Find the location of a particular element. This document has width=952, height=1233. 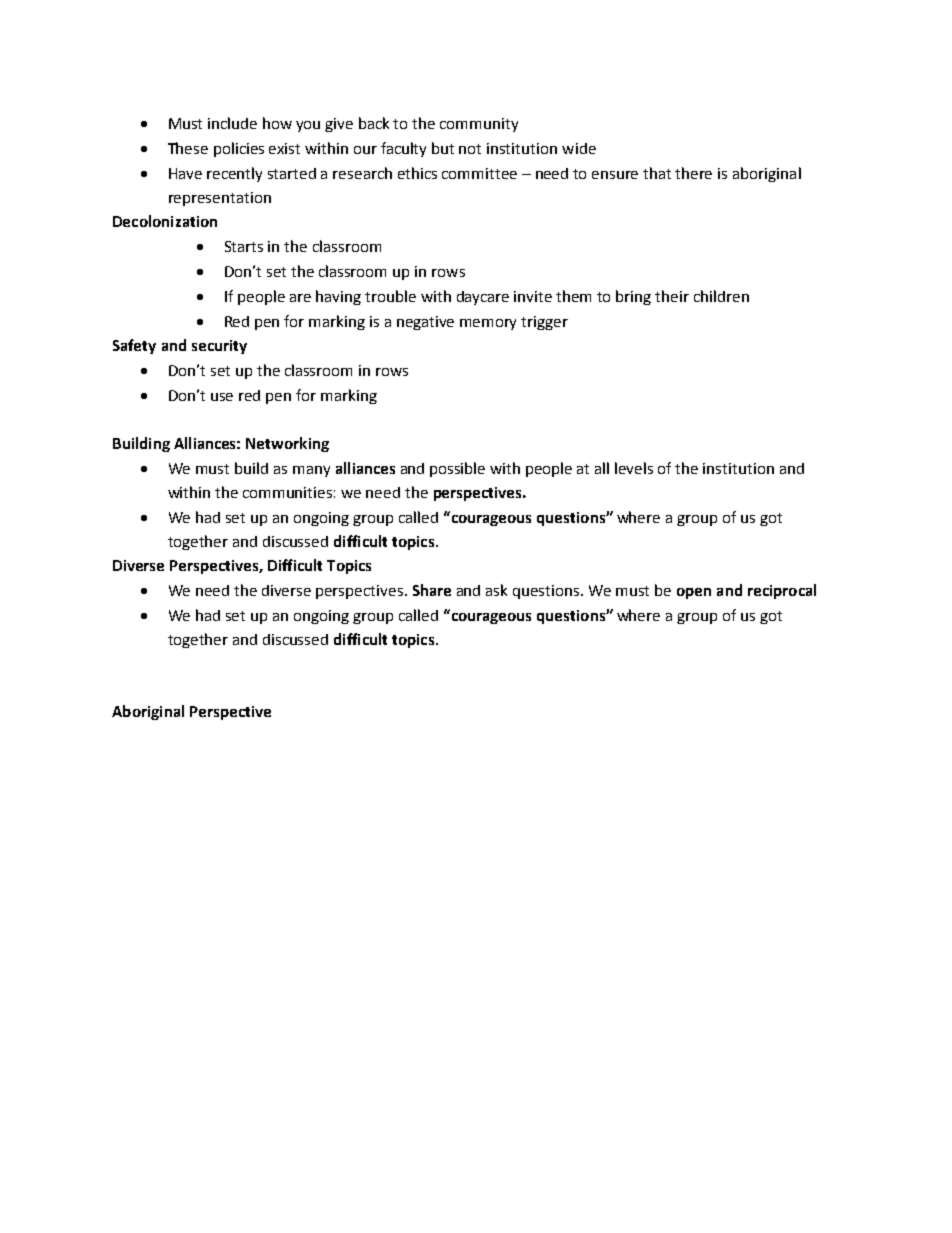

possible is located at coordinates (457, 469).
